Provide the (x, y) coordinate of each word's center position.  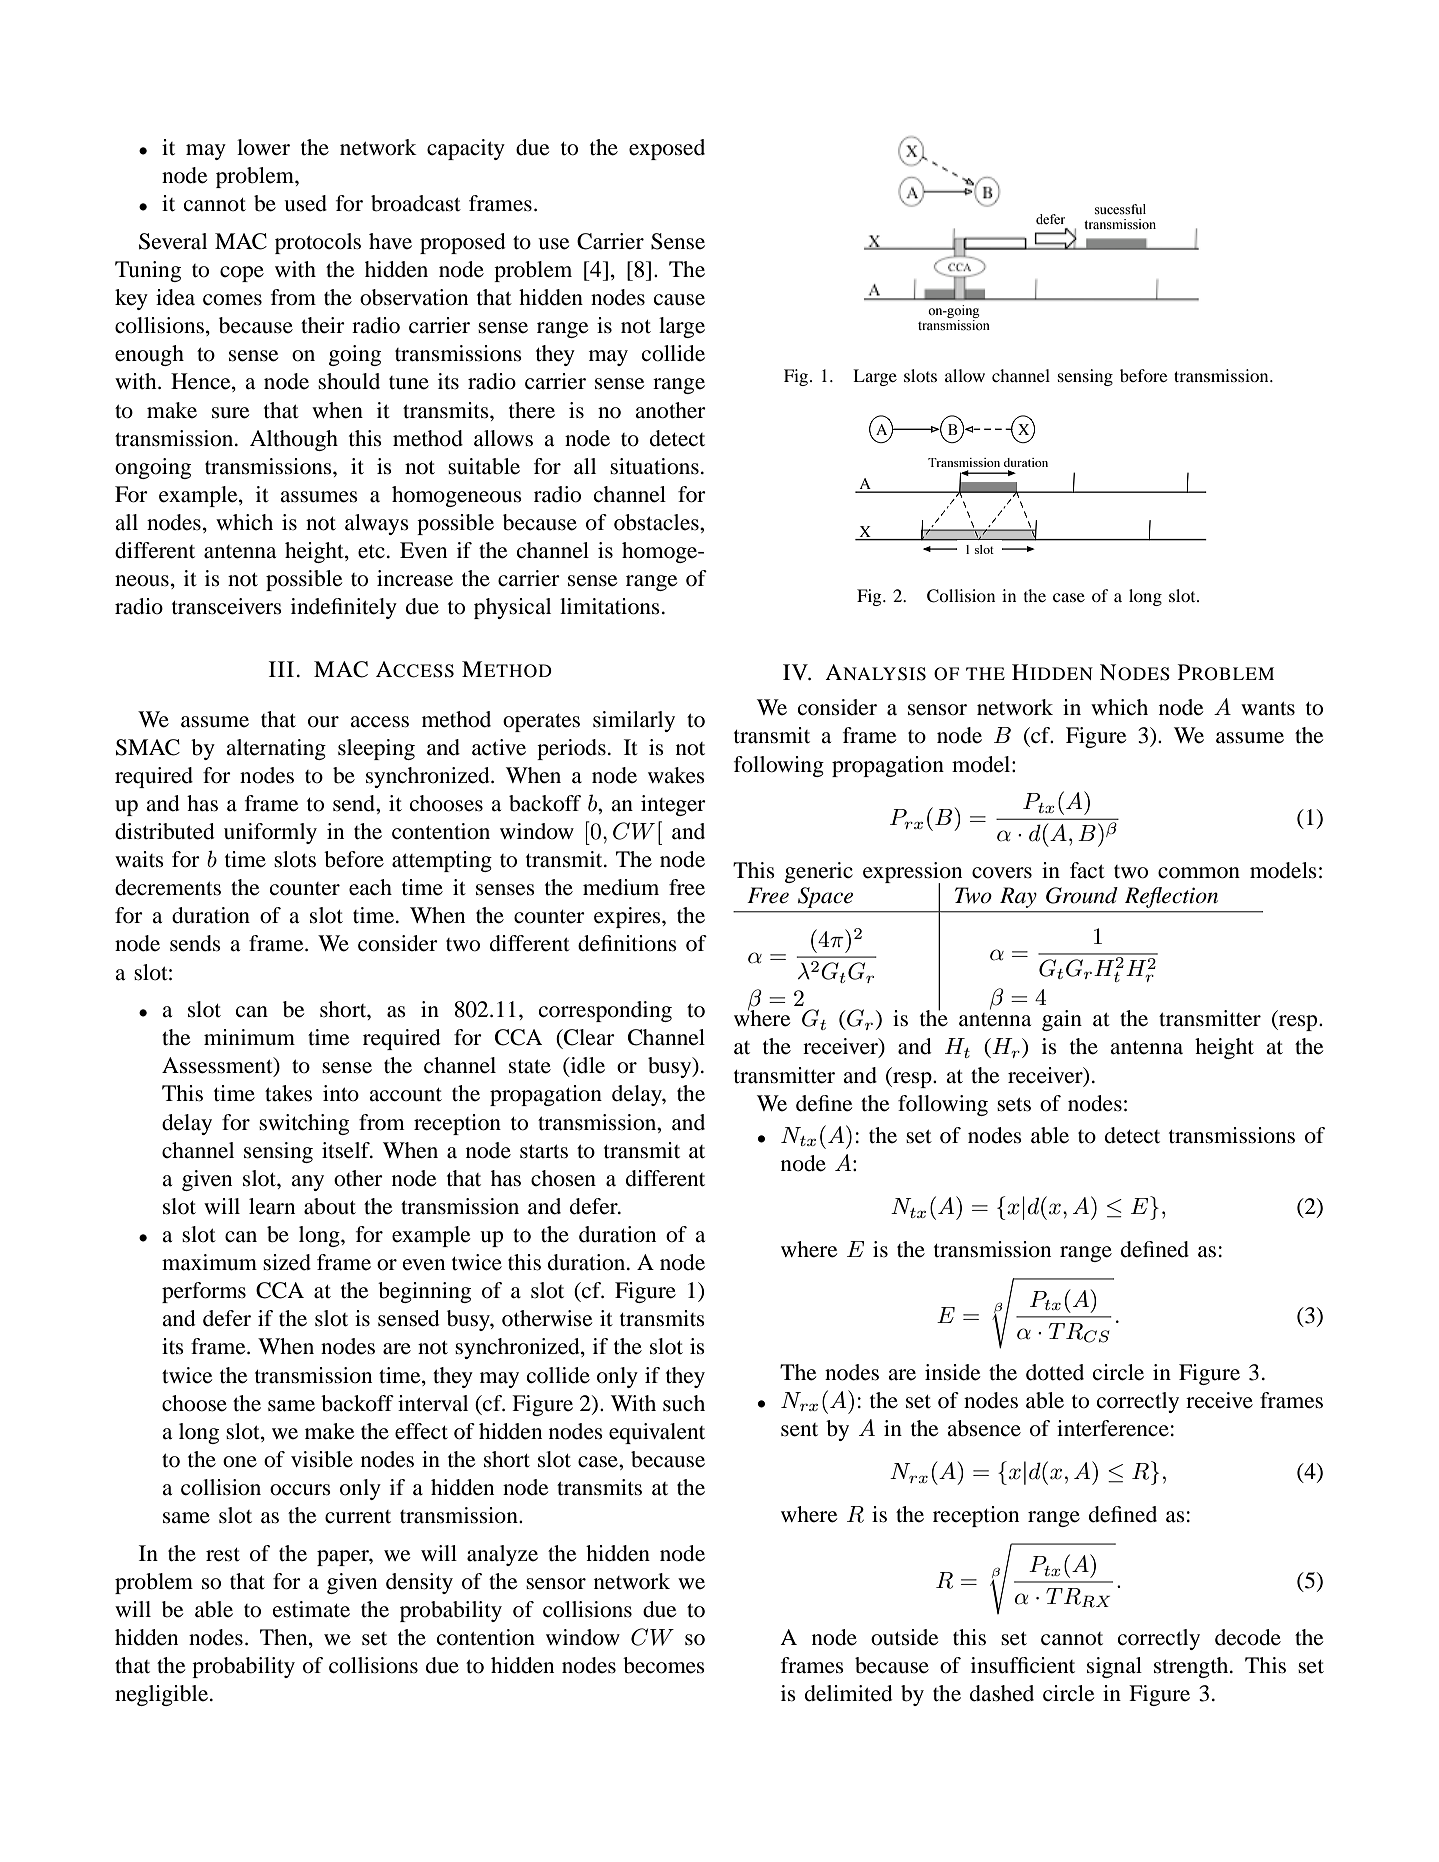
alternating (276, 749)
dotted (1055, 1372)
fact (1087, 870)
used (305, 203)
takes (288, 1093)
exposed (667, 149)
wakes (676, 775)
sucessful (1120, 209)
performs (204, 1292)
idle (586, 1066)
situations (654, 466)
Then (285, 1638)
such (684, 1403)
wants (1268, 709)
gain (1062, 1020)
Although (294, 440)
